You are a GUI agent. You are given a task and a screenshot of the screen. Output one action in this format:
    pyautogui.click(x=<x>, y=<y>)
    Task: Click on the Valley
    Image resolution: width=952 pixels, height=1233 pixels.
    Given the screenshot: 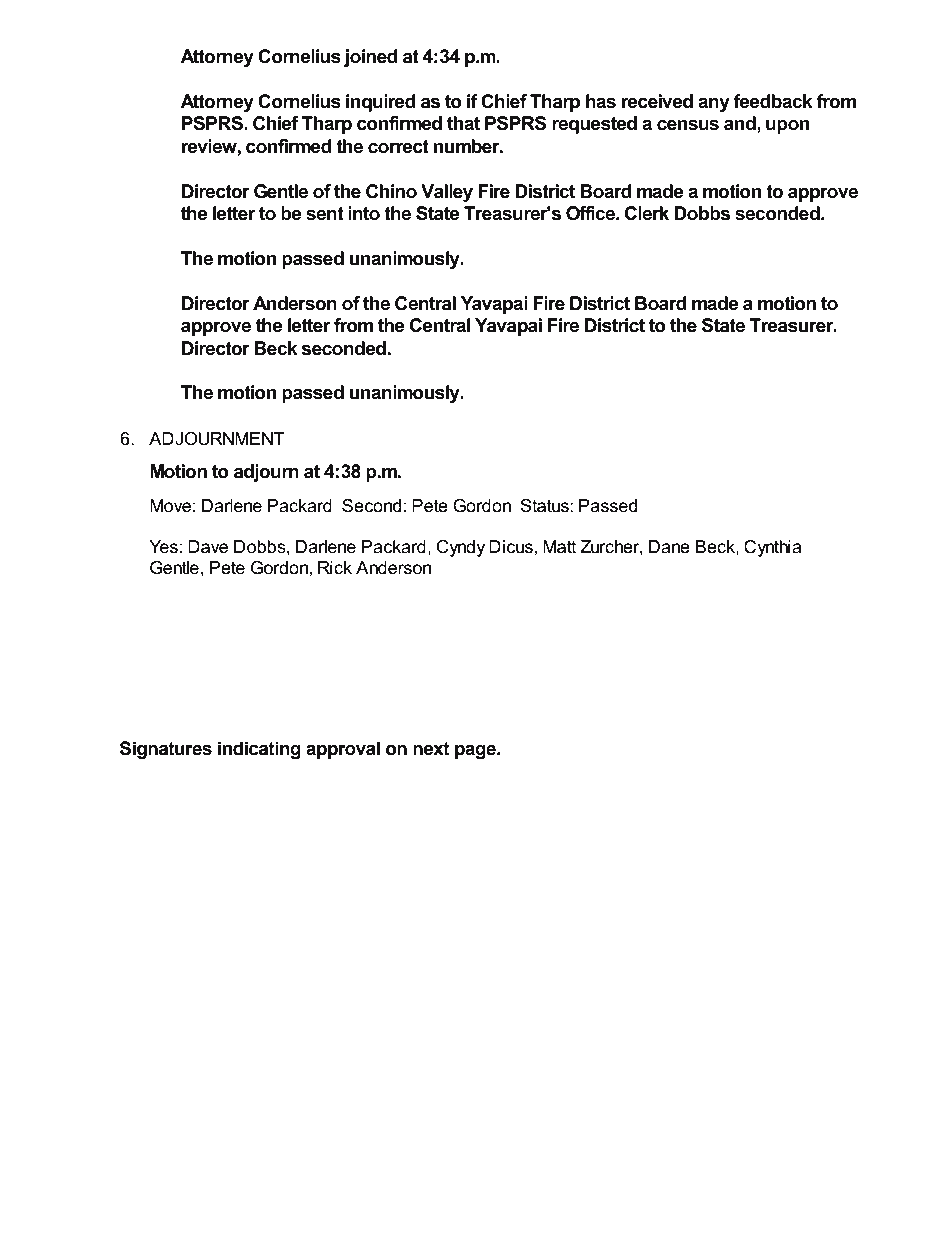 What is the action you would take?
    pyautogui.click(x=447, y=193)
